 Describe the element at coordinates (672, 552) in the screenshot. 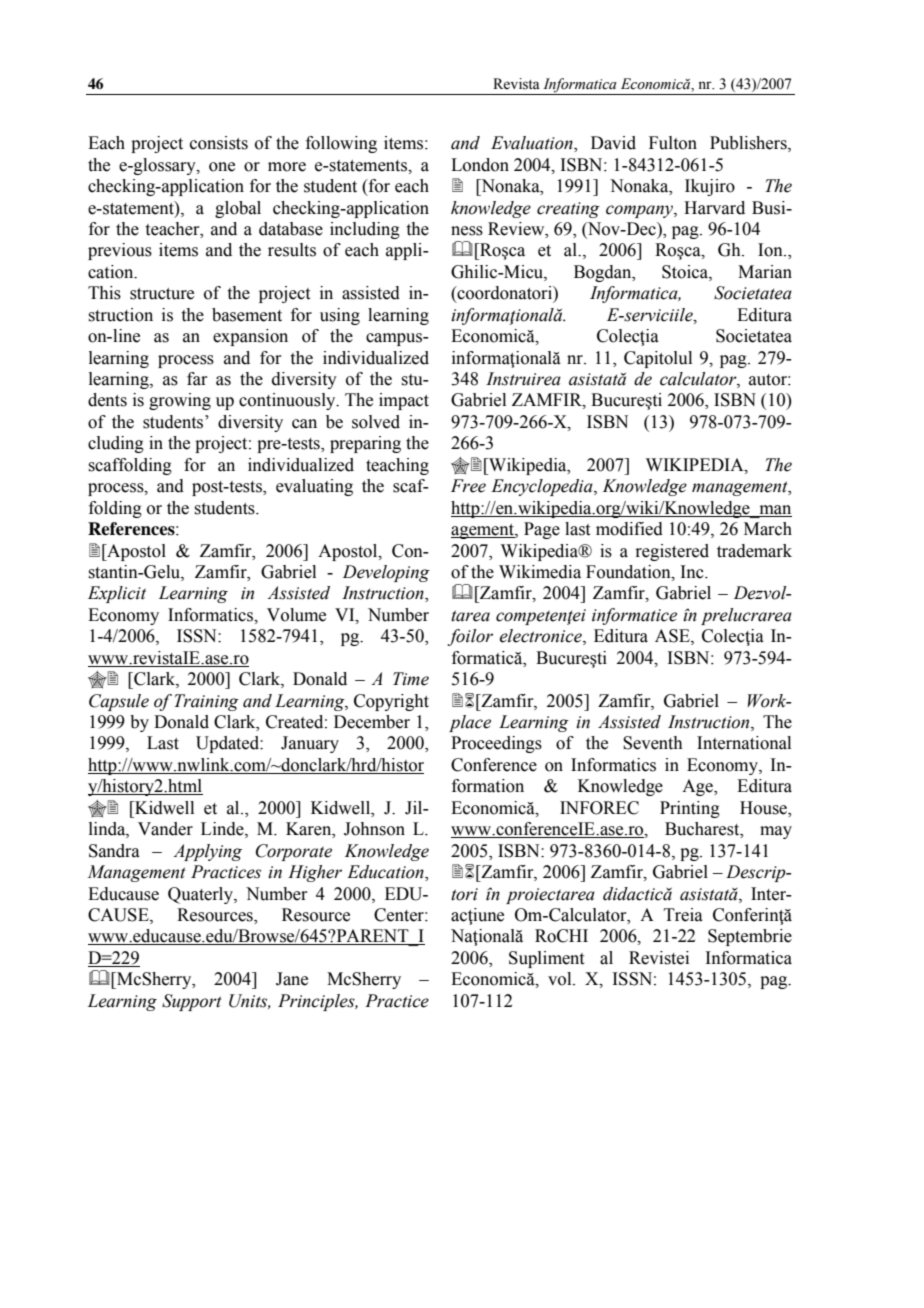

I see `registered` at that location.
